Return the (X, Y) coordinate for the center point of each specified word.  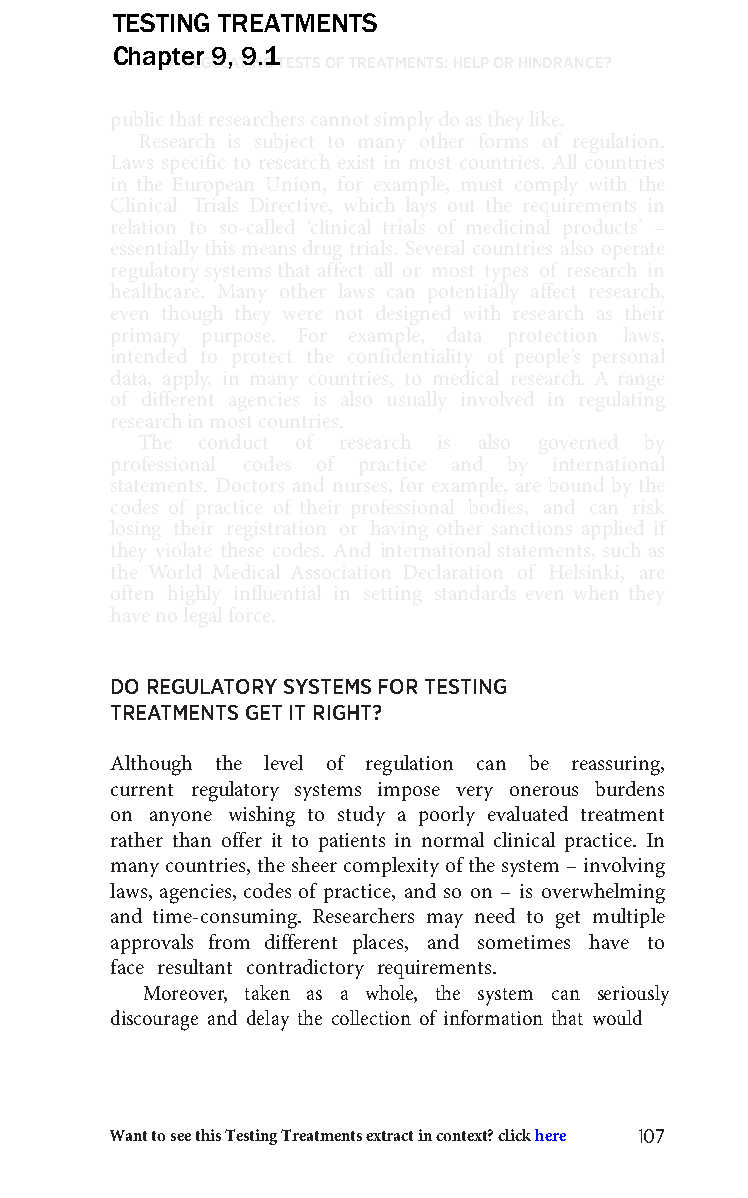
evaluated (528, 813)
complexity (391, 867)
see (181, 1137)
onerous (544, 791)
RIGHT (344, 712)
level (283, 762)
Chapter (159, 58)
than (192, 839)
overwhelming (603, 893)
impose (409, 791)
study (361, 816)
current (142, 790)
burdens (629, 788)
